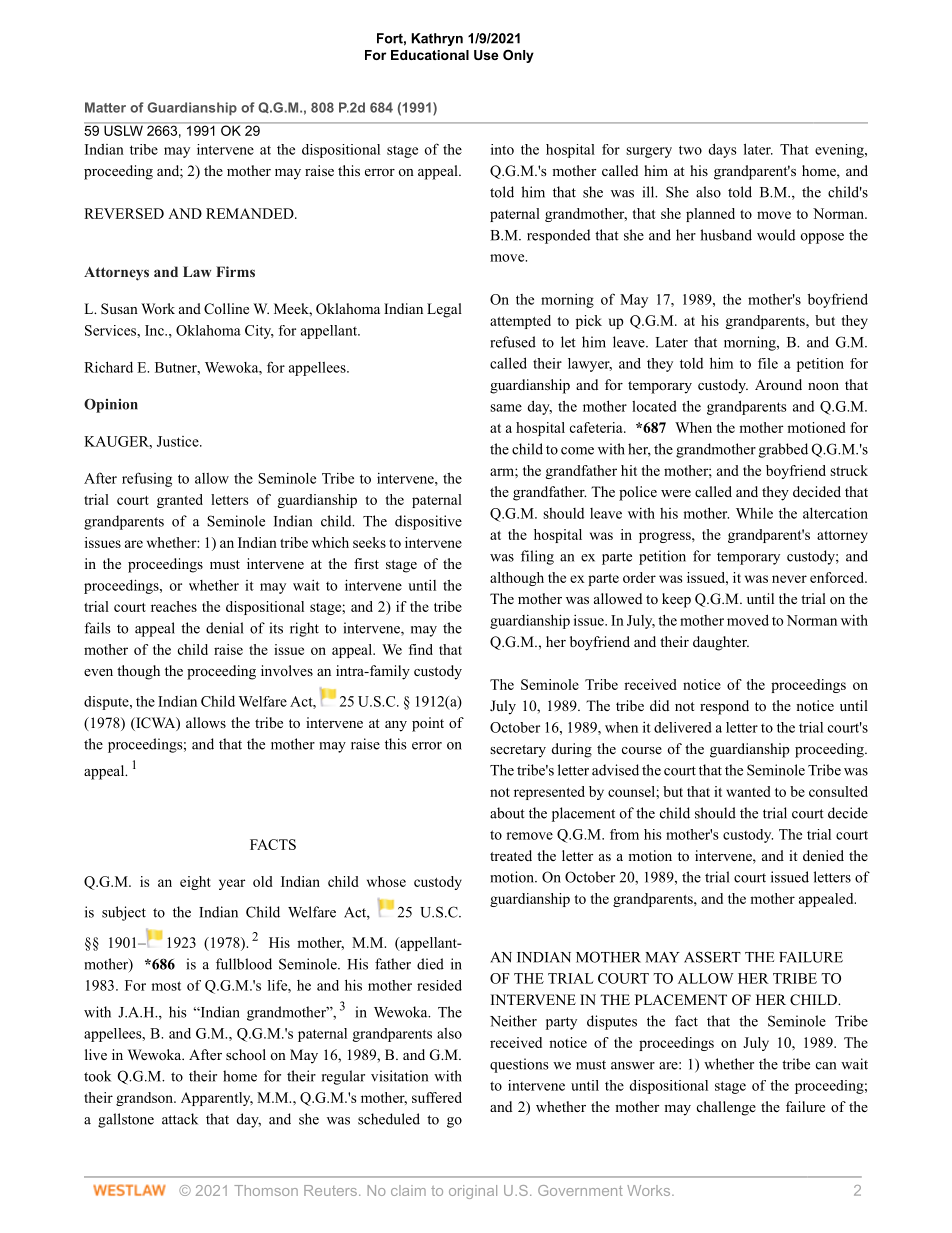  I want to click on original, so click(473, 1192).
